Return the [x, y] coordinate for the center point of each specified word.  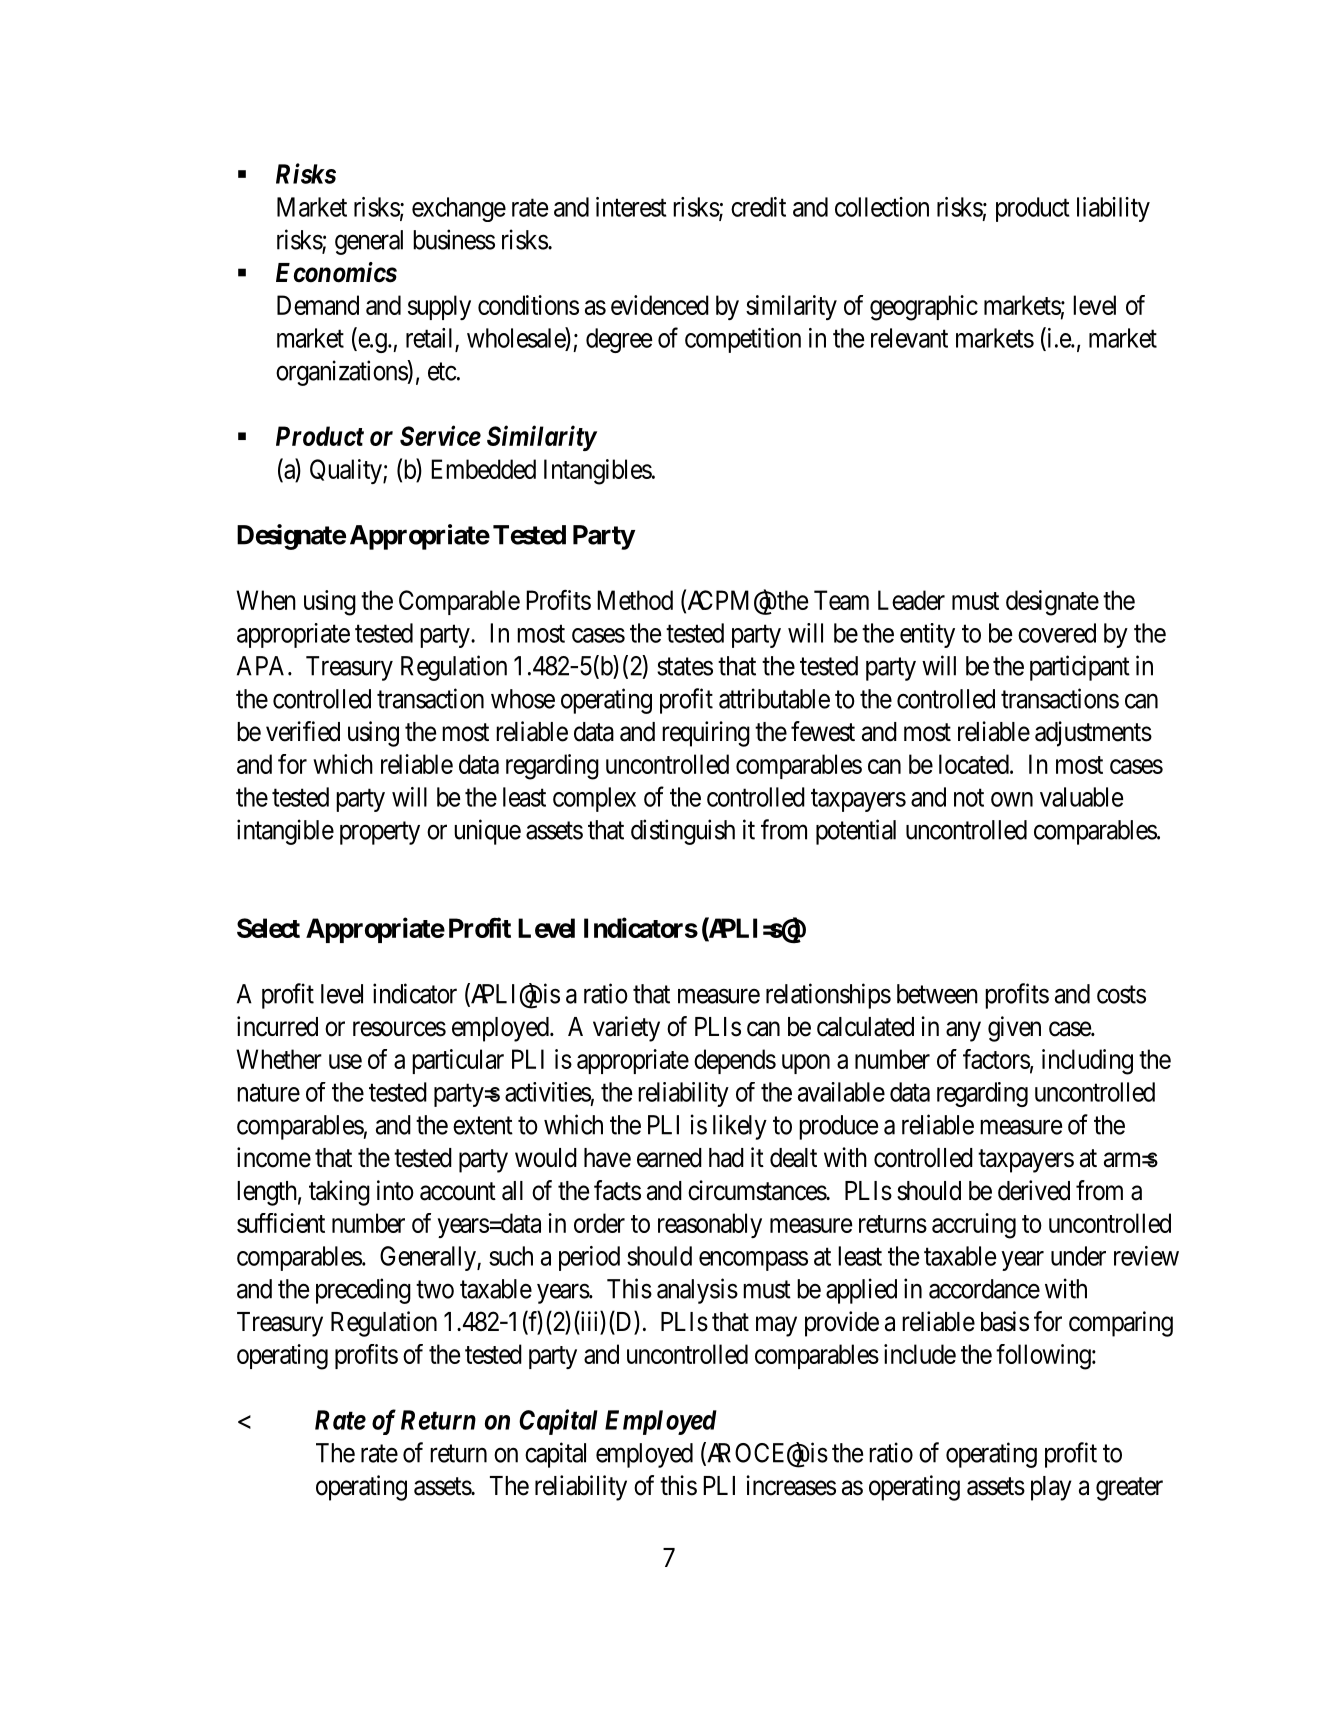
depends [735, 1061]
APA [263, 666]
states [685, 667]
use [345, 1061]
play [1051, 1488]
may [776, 1327]
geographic [924, 308]
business [454, 239]
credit [758, 207]
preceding [363, 1291]
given [1014, 1029]
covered [1057, 633]
